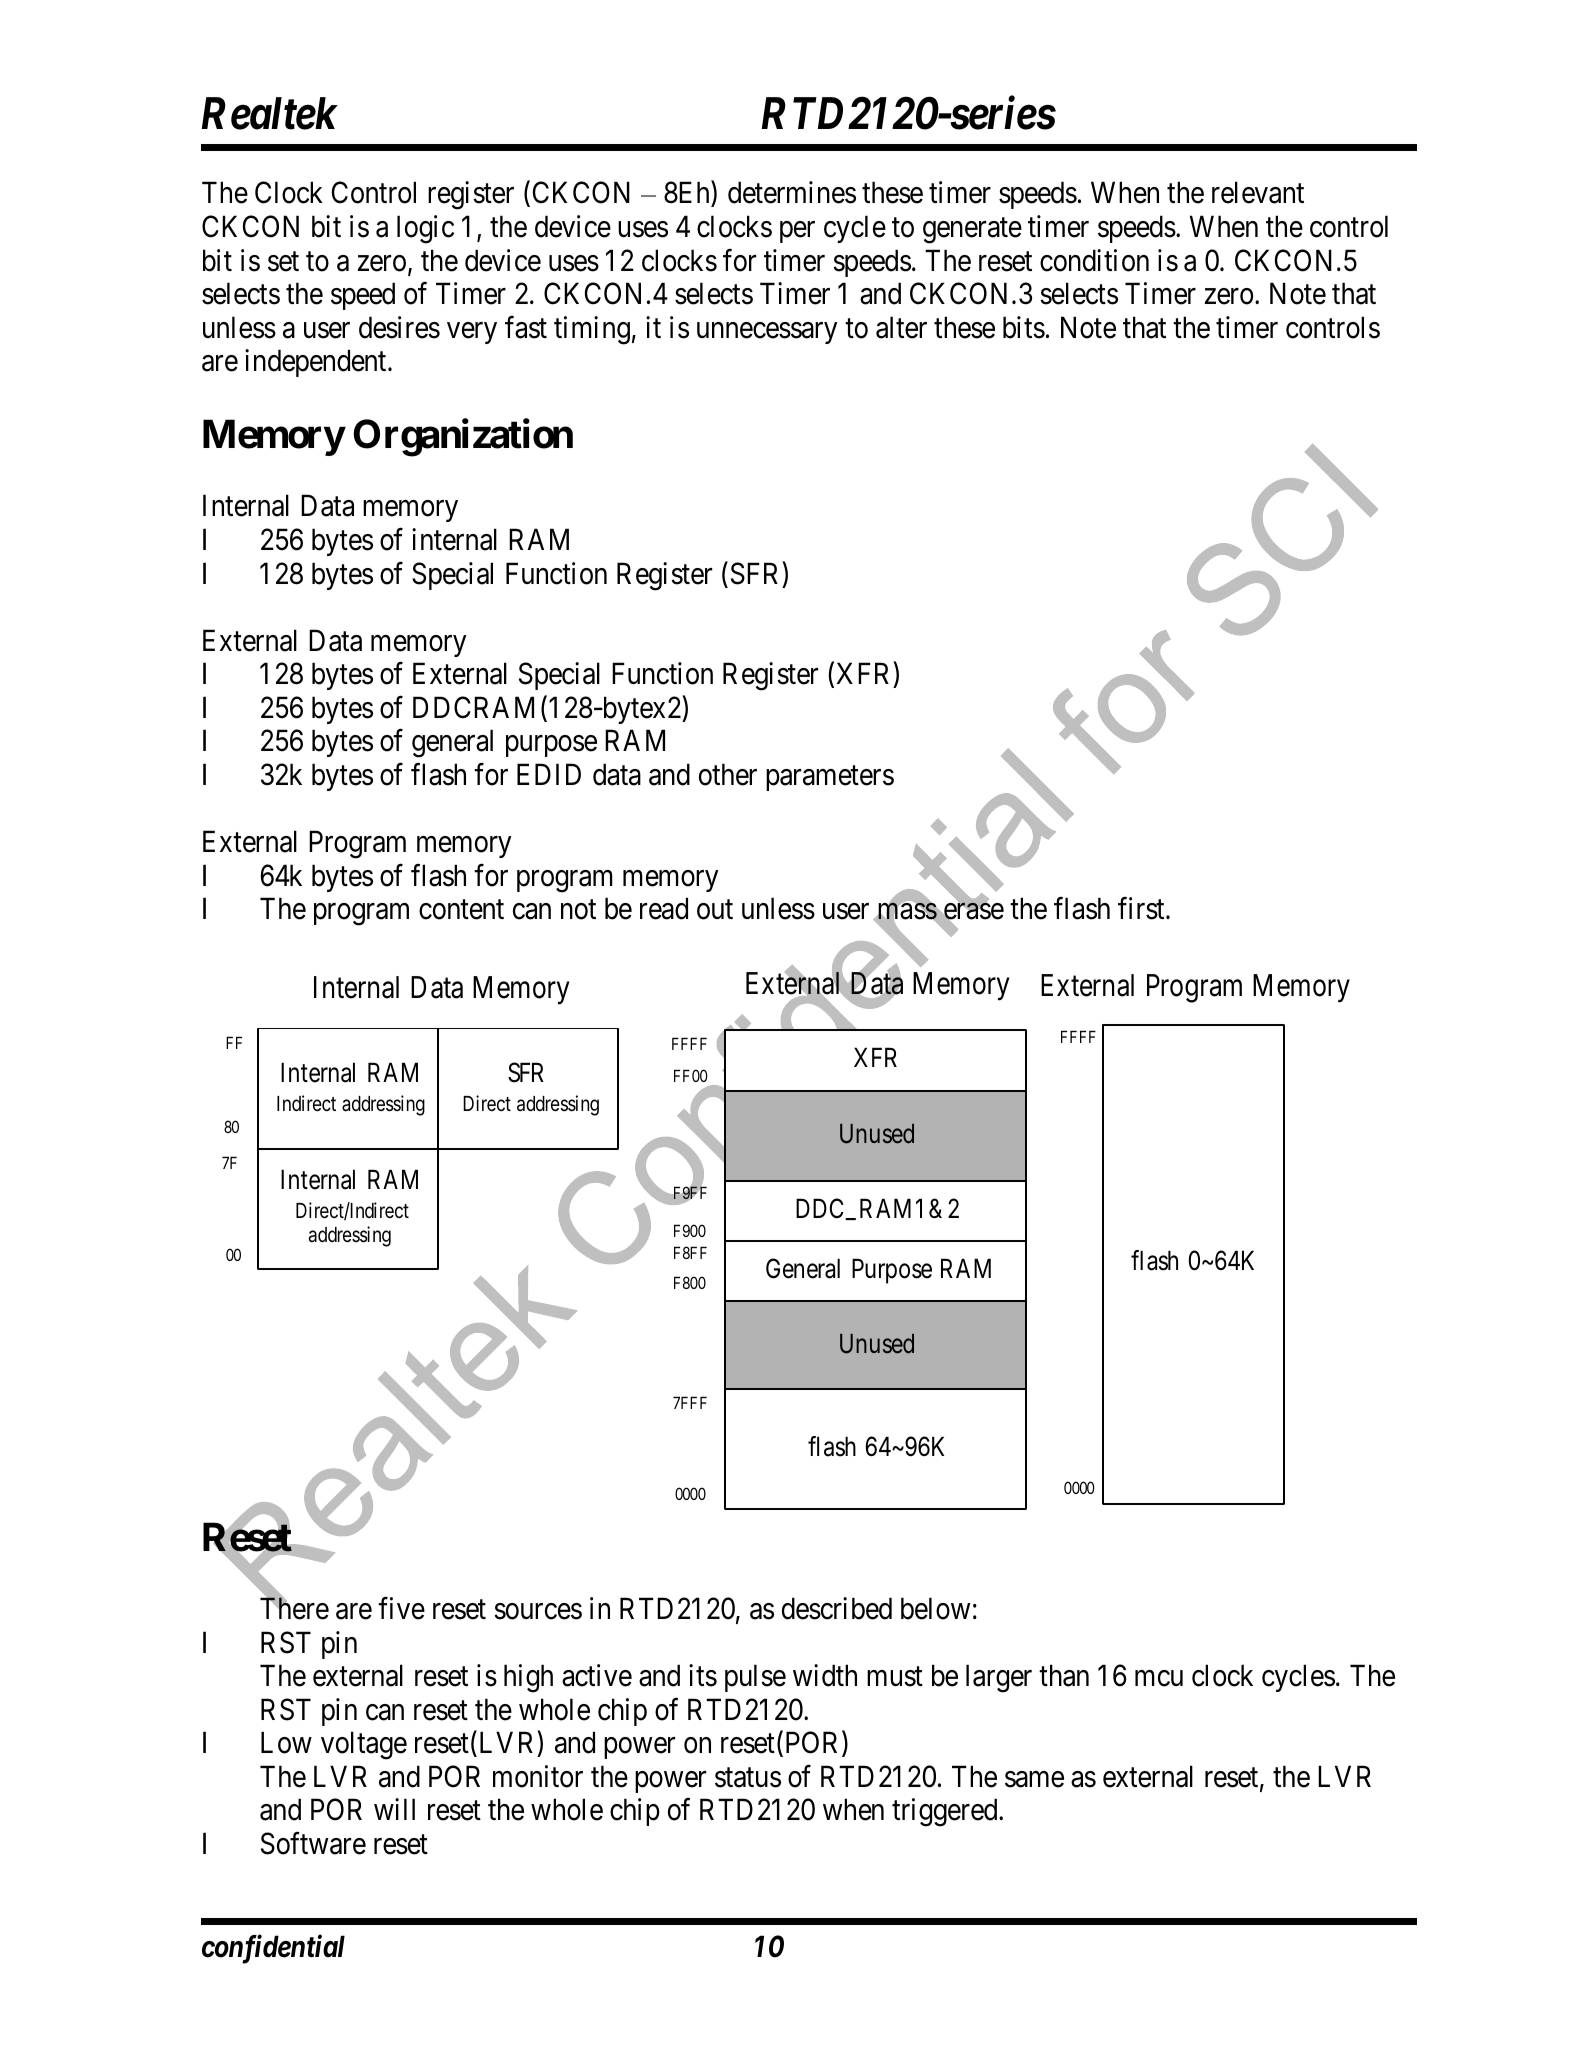 The width and height of the screenshot is (1583, 2049). Describe the element at coordinates (461, 910) in the screenshot. I see `content` at that location.
